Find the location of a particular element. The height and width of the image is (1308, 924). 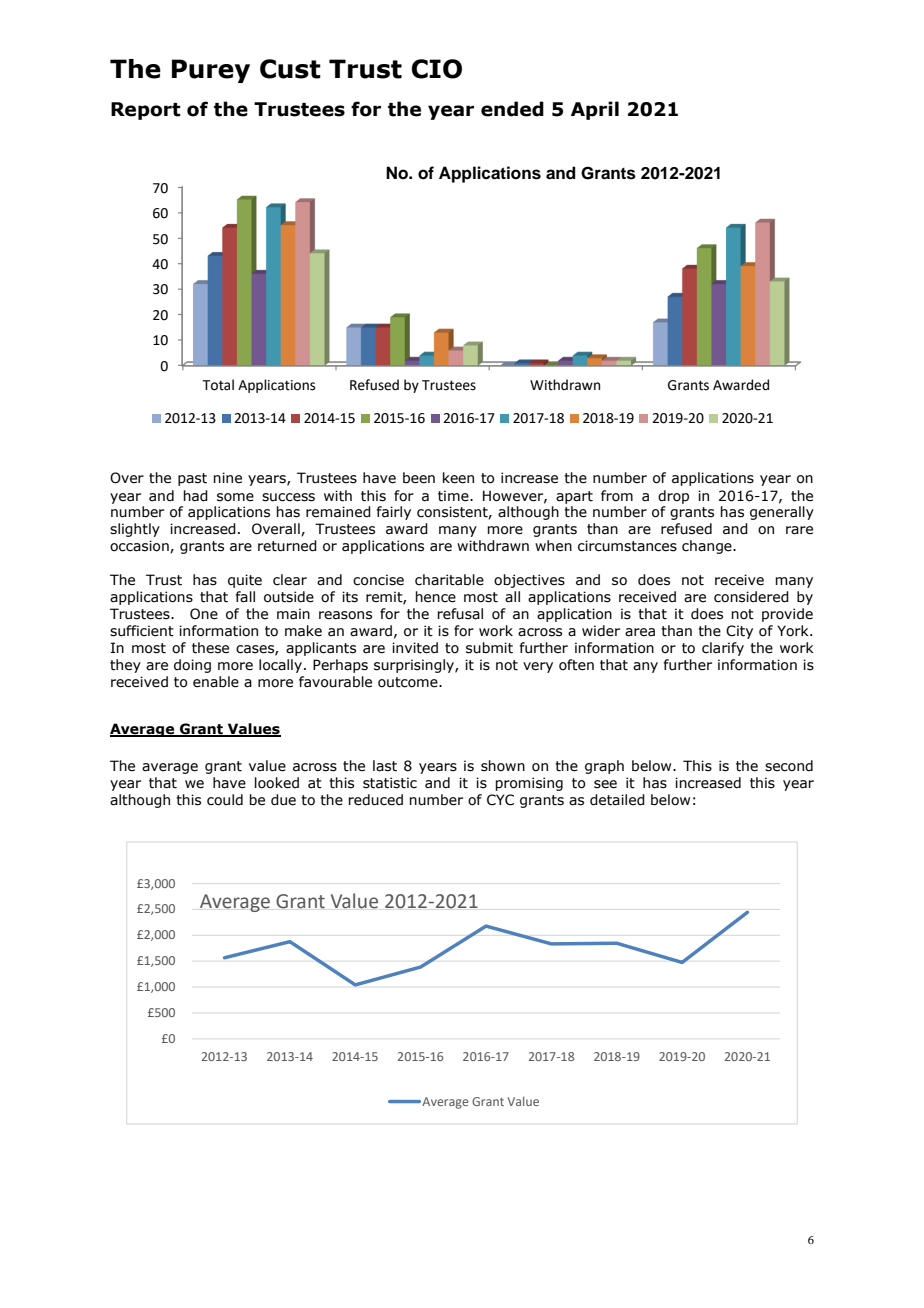

CIO is located at coordinates (436, 69).
